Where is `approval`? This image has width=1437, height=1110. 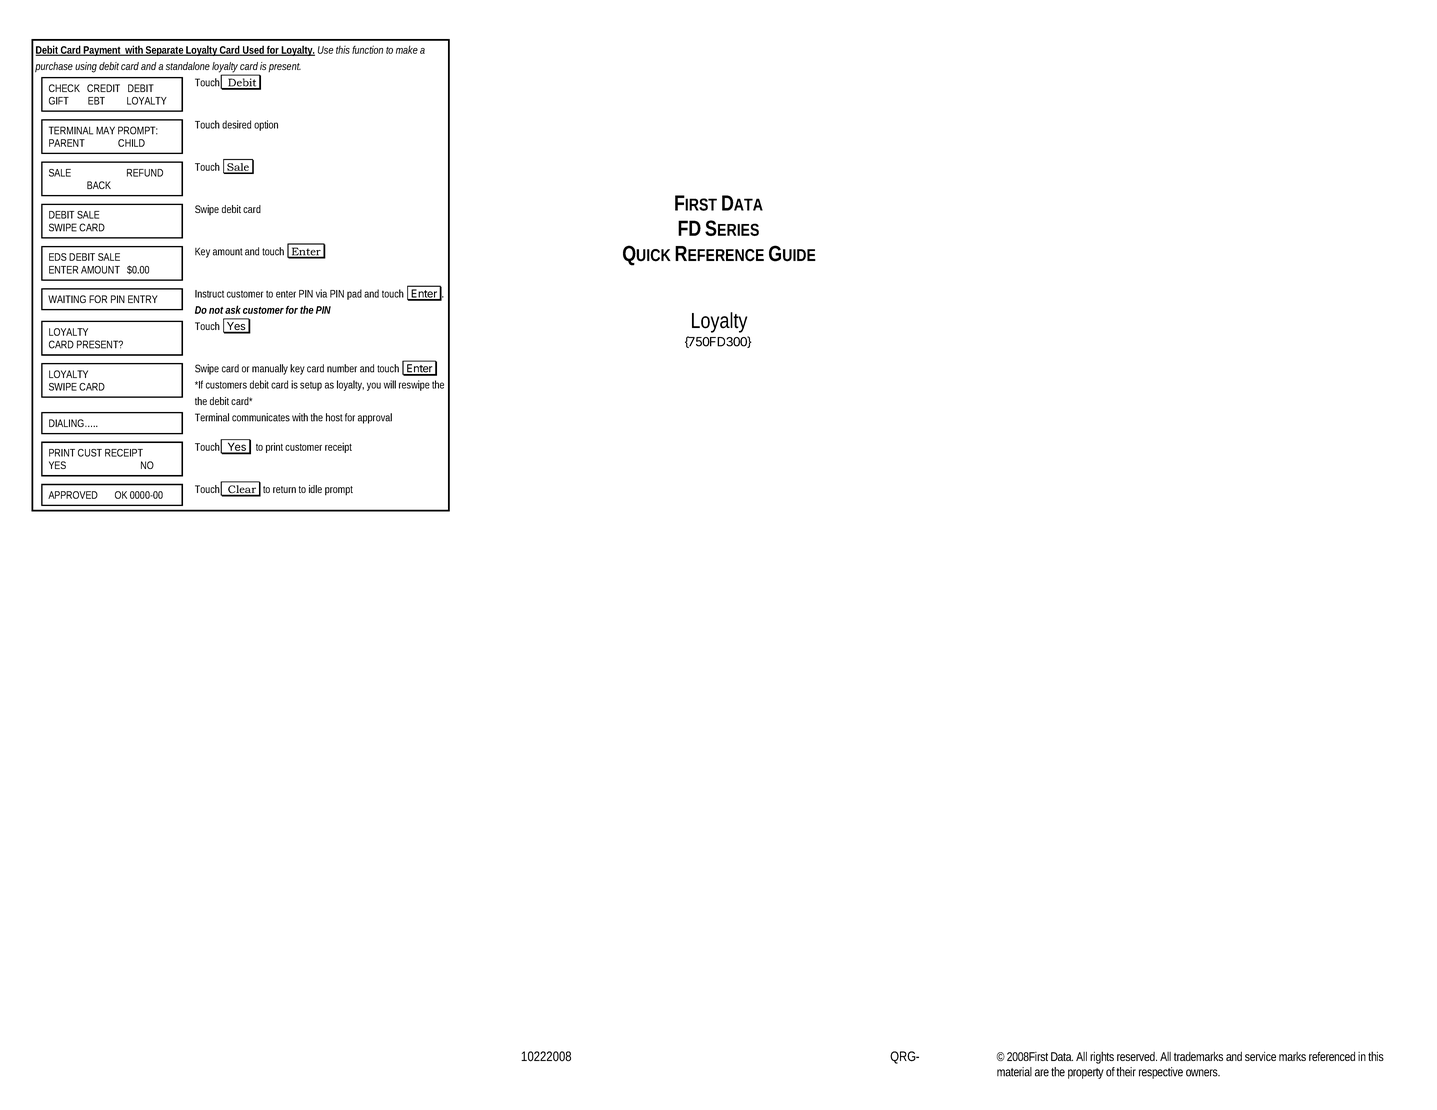
approval is located at coordinates (375, 418).
